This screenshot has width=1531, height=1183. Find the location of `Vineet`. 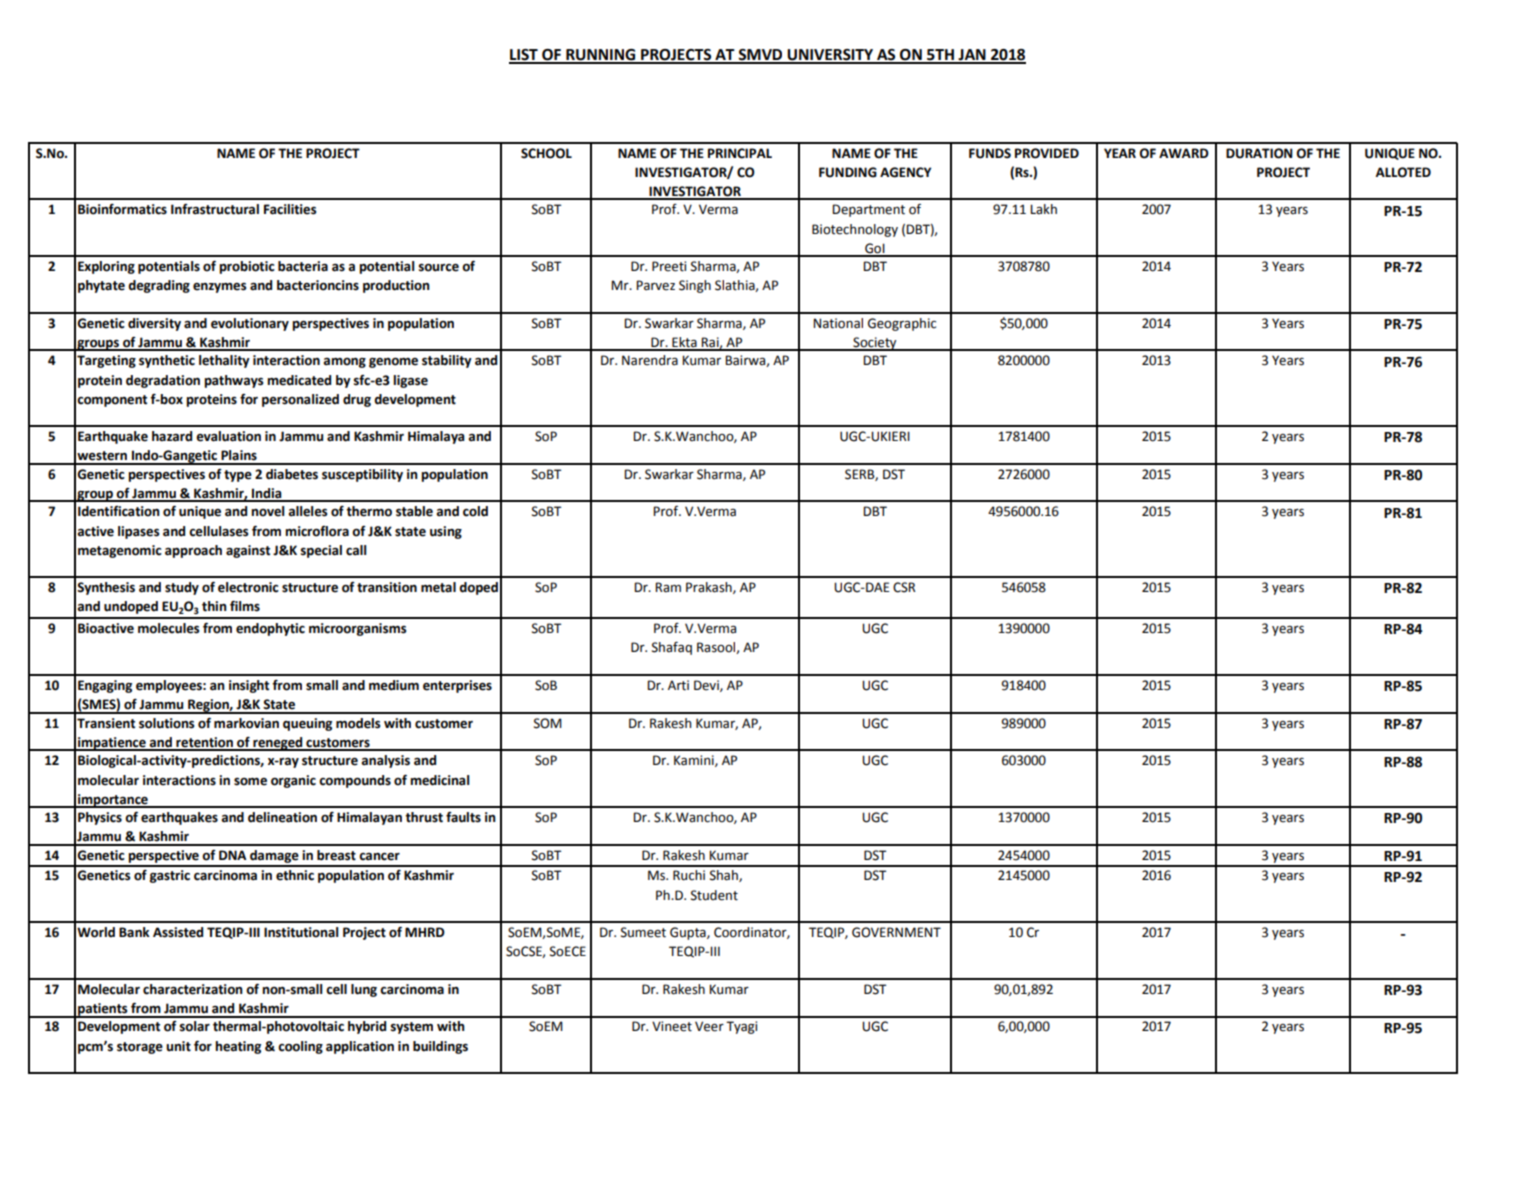

Vineet is located at coordinates (672, 1026).
